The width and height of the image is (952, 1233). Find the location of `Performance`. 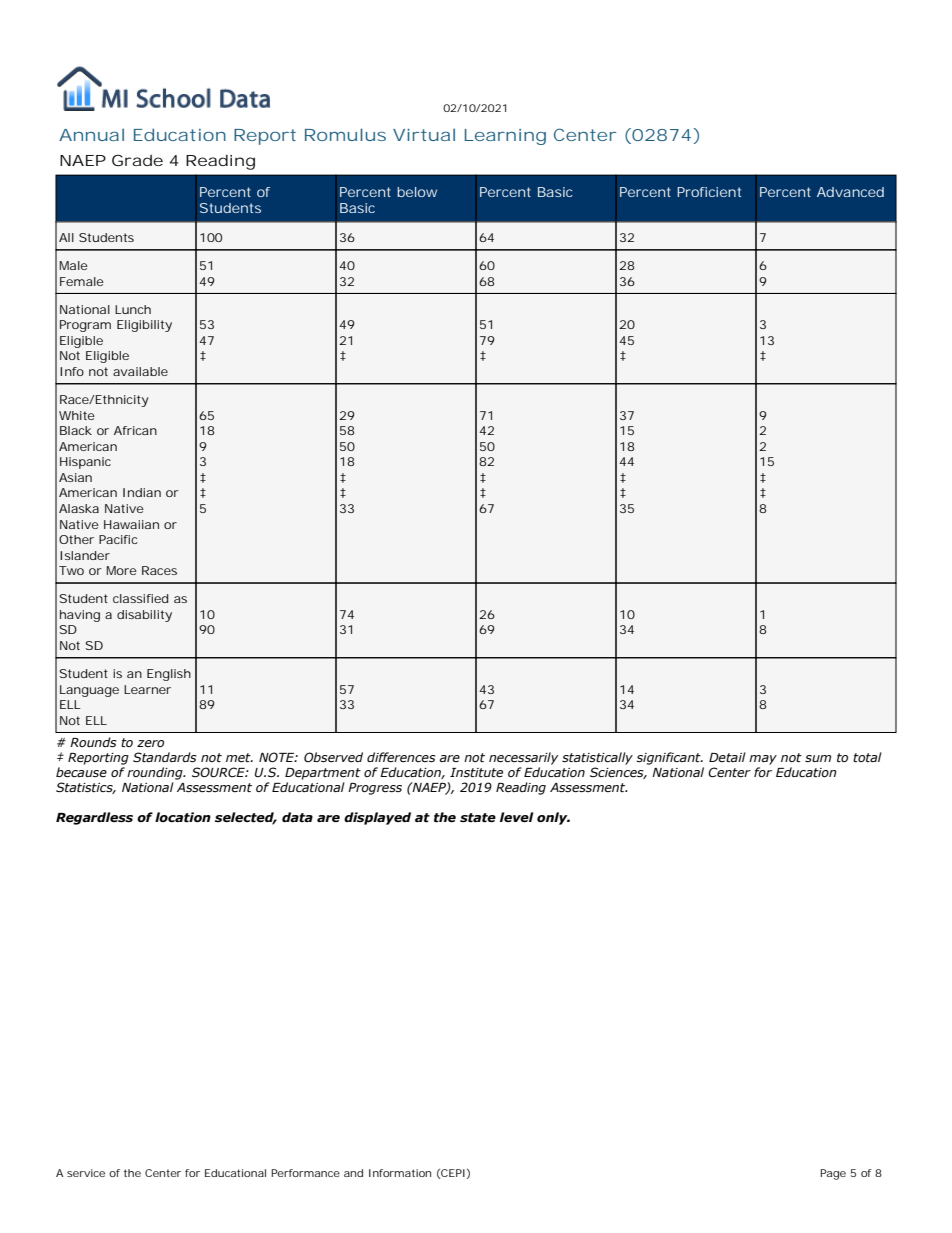

Performance is located at coordinates (305, 1173).
